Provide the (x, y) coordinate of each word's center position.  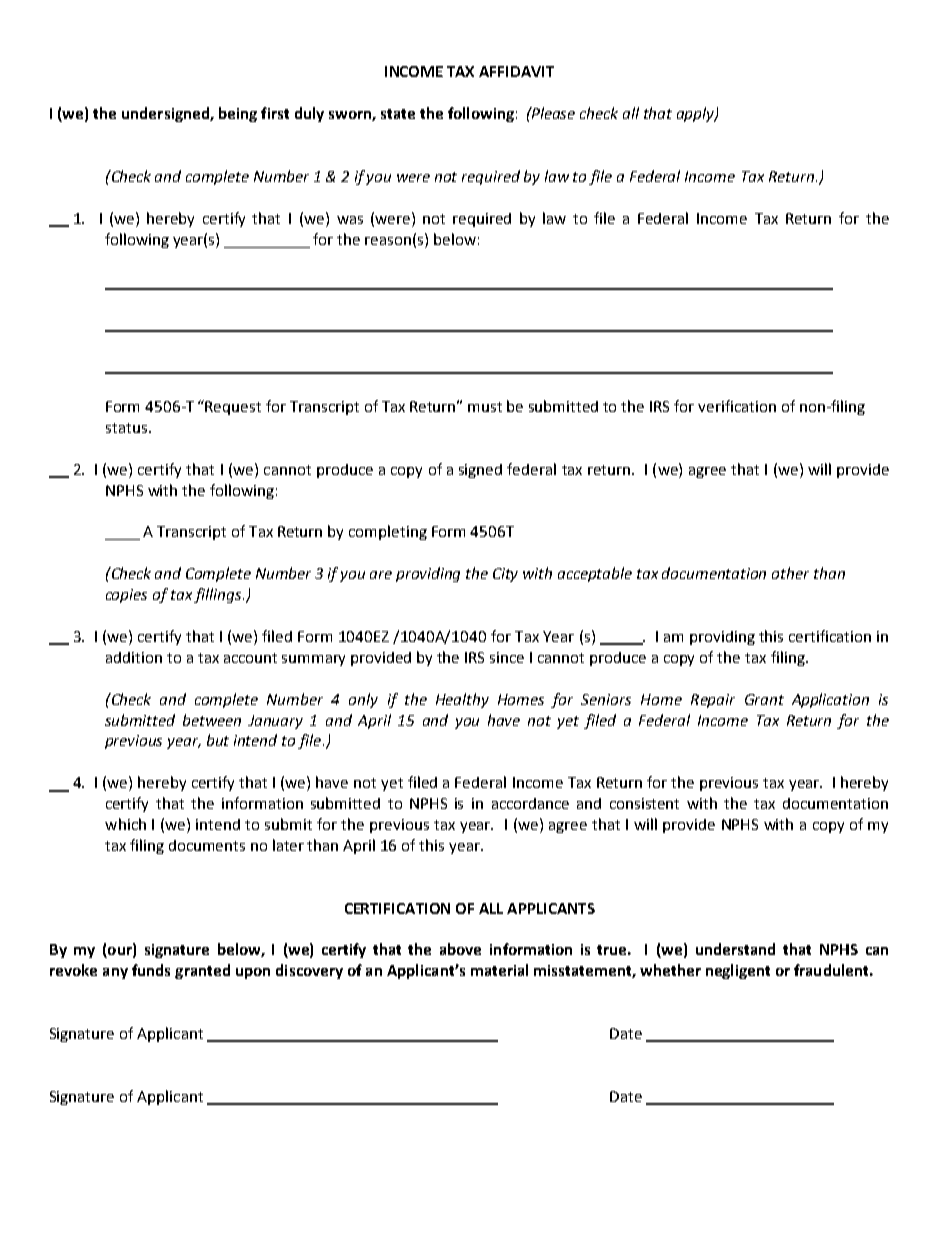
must (485, 407)
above (460, 949)
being (238, 114)
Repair (713, 701)
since (507, 657)
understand (735, 949)
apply (697, 114)
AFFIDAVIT (516, 71)
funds (151, 970)
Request (233, 408)
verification (737, 406)
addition (134, 657)
